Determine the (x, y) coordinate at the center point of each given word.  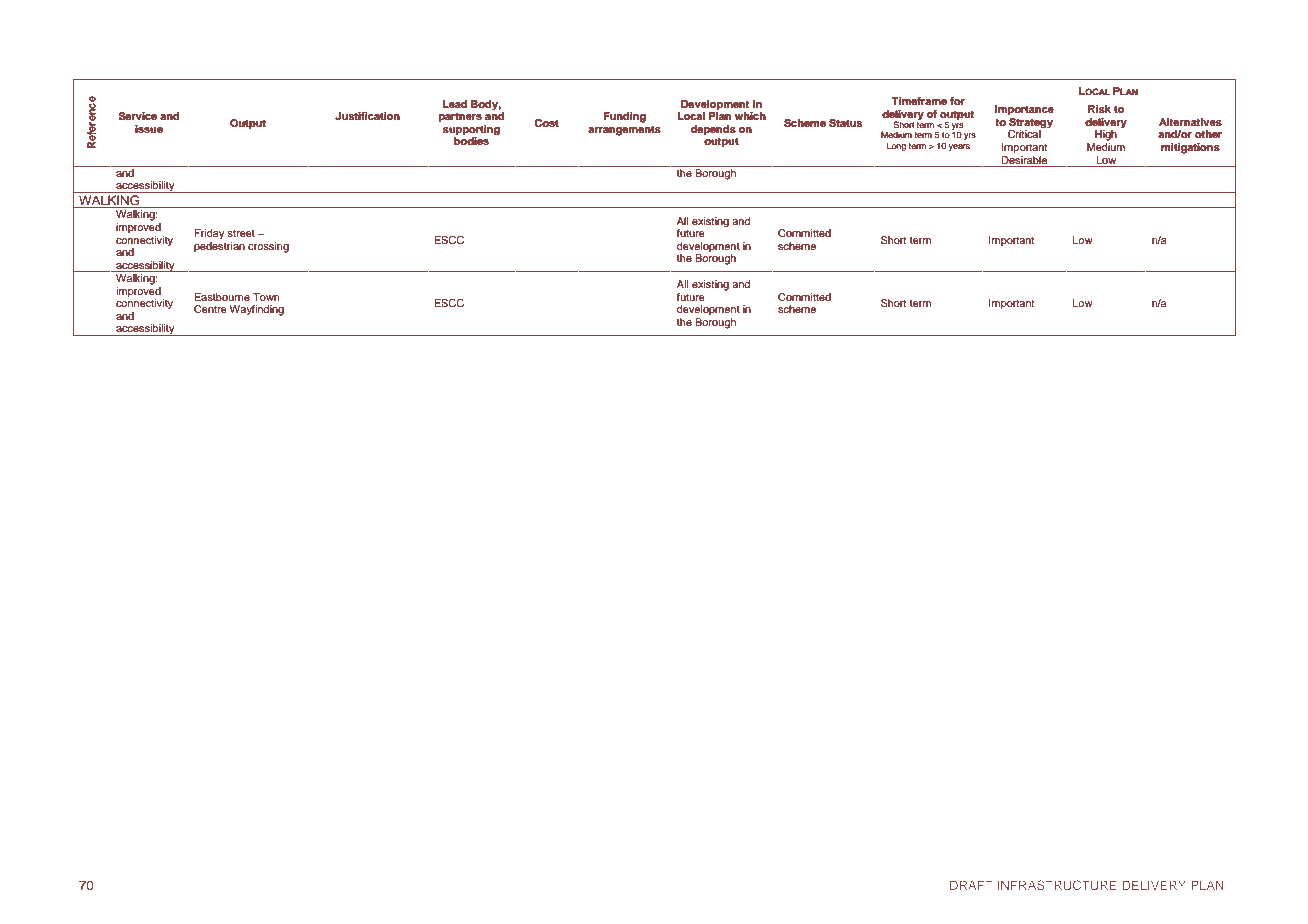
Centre (210, 309)
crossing (268, 247)
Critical (1024, 134)
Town (266, 297)
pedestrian (219, 247)
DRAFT (971, 885)
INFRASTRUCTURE (1057, 885)
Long (896, 146)
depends (713, 130)
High (1106, 135)
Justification (367, 116)
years (959, 147)
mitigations (1190, 148)
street (241, 233)
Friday (210, 234)
